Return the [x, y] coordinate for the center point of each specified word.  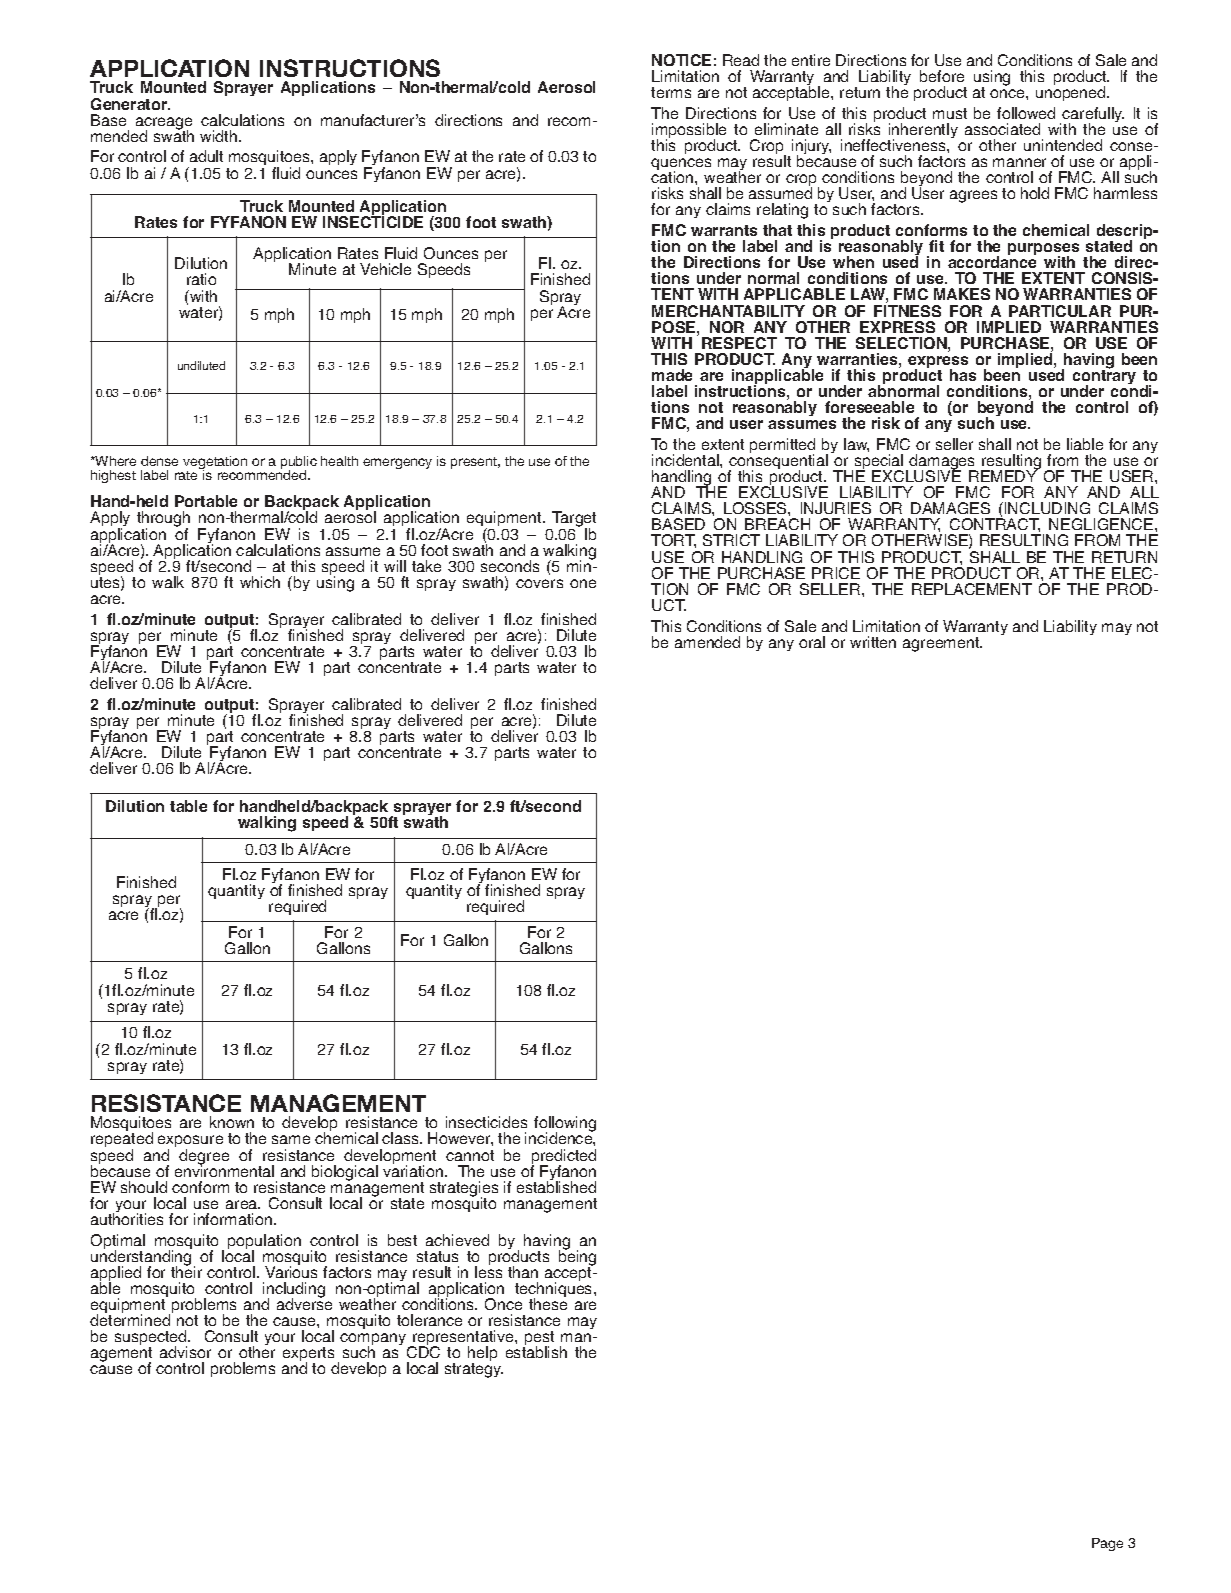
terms [671, 92]
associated [1002, 129]
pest [538, 1339]
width [220, 136]
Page [1107, 1544]
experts [308, 1356]
